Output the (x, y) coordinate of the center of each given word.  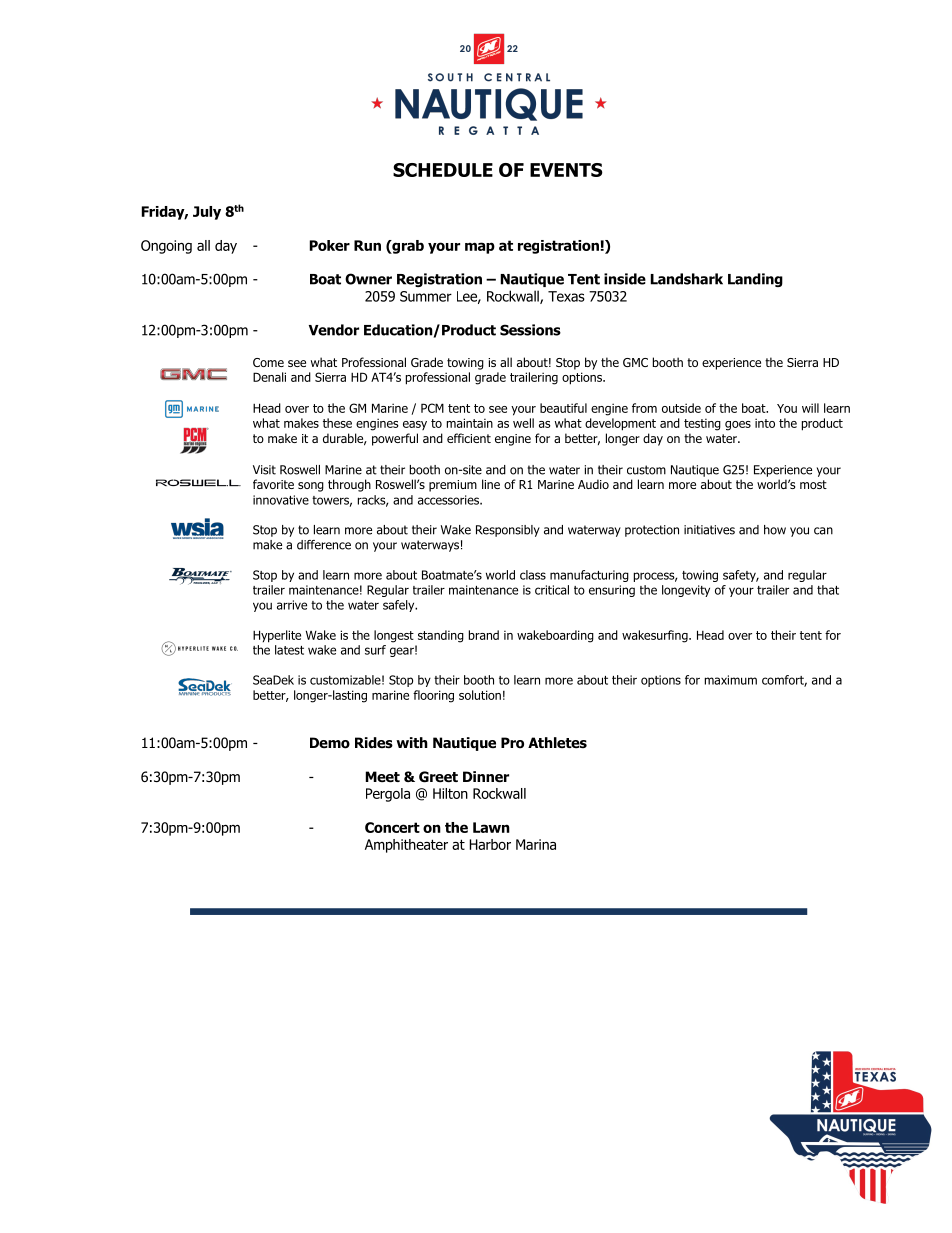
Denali (269, 377)
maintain (470, 423)
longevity (686, 591)
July (207, 213)
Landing (755, 280)
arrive (292, 605)
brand (484, 635)
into (765, 423)
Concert (392, 827)
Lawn (491, 827)
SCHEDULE (443, 170)
